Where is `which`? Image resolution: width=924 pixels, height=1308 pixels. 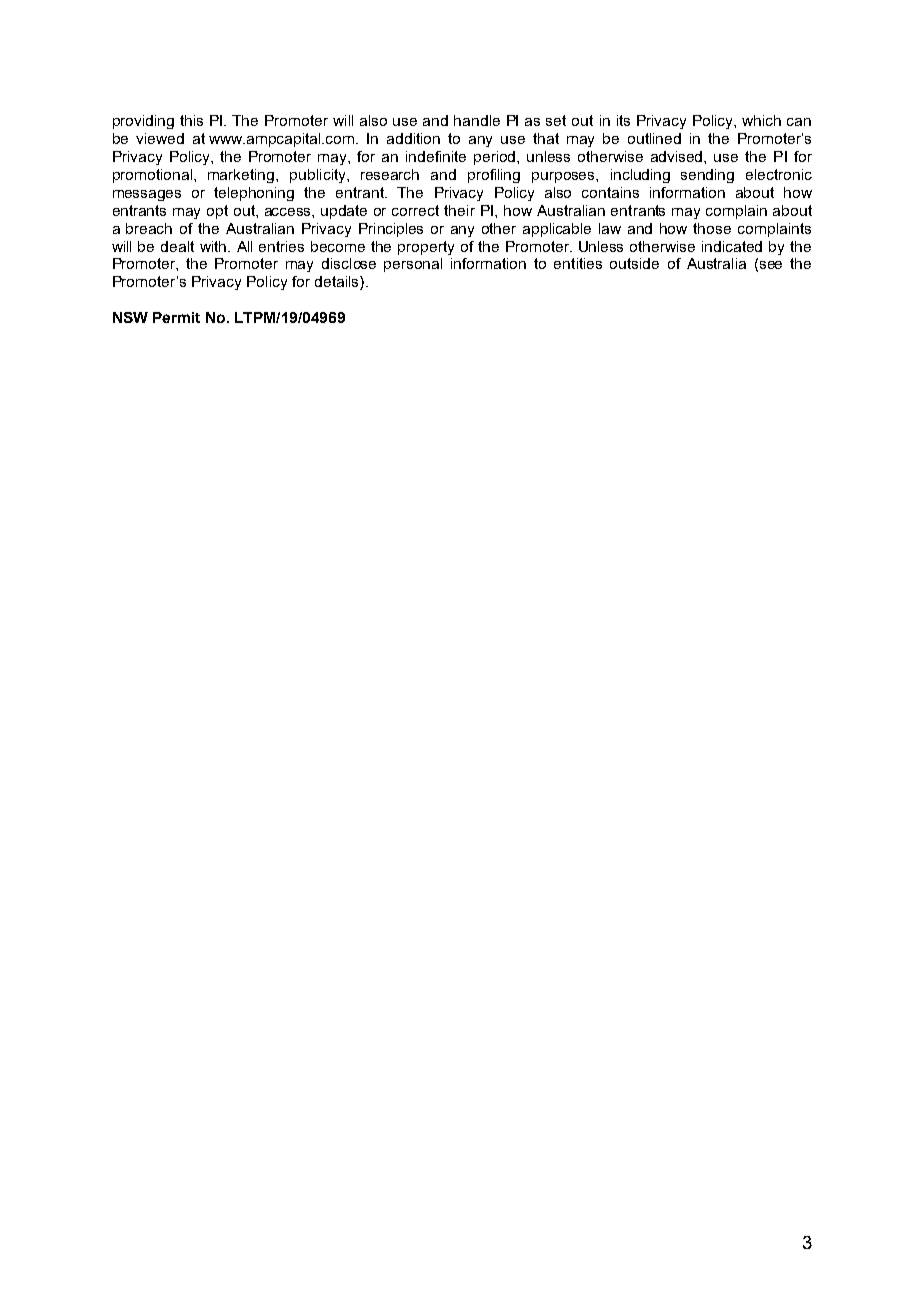 which is located at coordinates (761, 120).
